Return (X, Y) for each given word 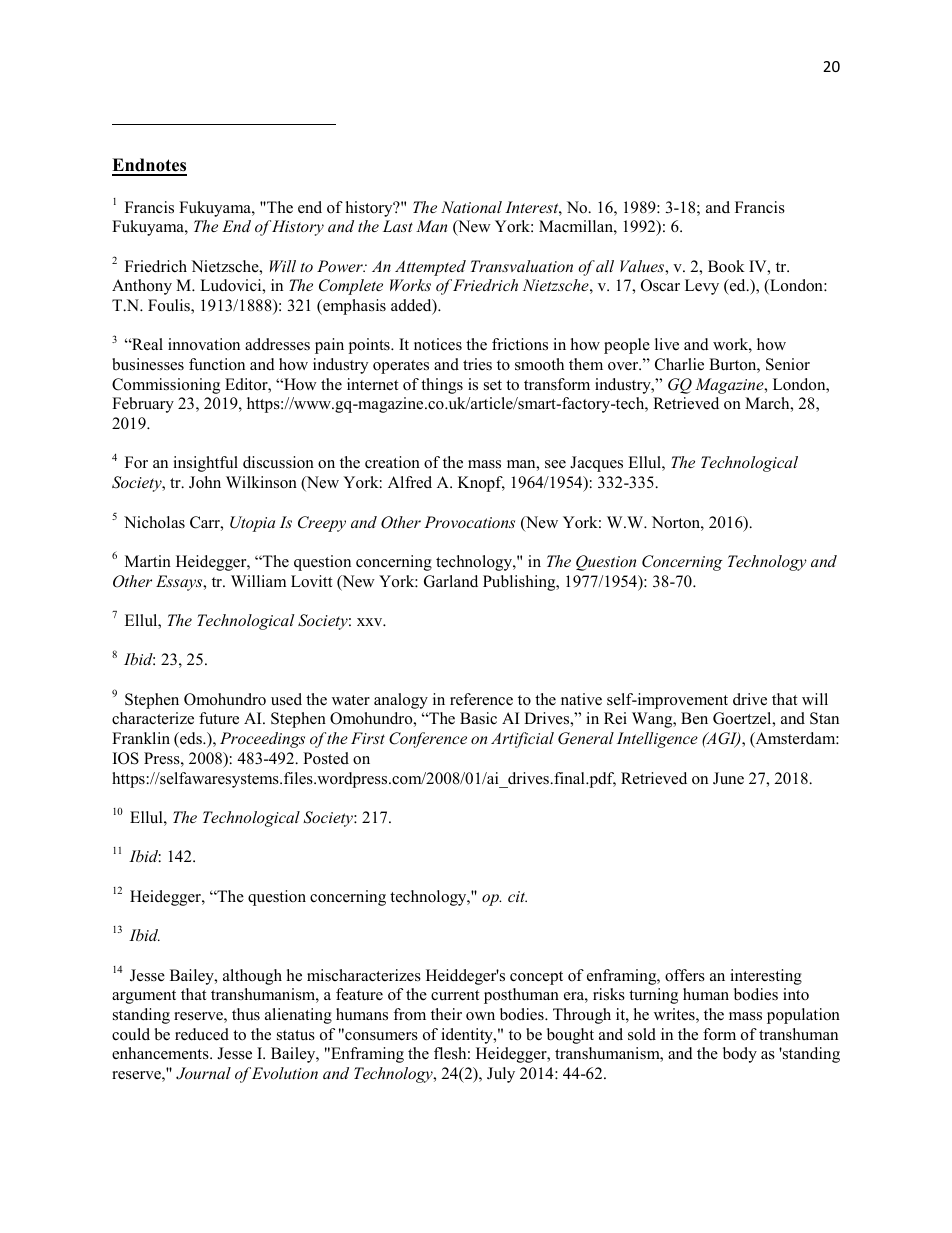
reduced (202, 1034)
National (471, 207)
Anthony (142, 287)
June (728, 778)
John (205, 482)
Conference (428, 740)
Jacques (596, 464)
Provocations (469, 522)
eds (191, 738)
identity (468, 1036)
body (740, 1055)
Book (726, 266)
